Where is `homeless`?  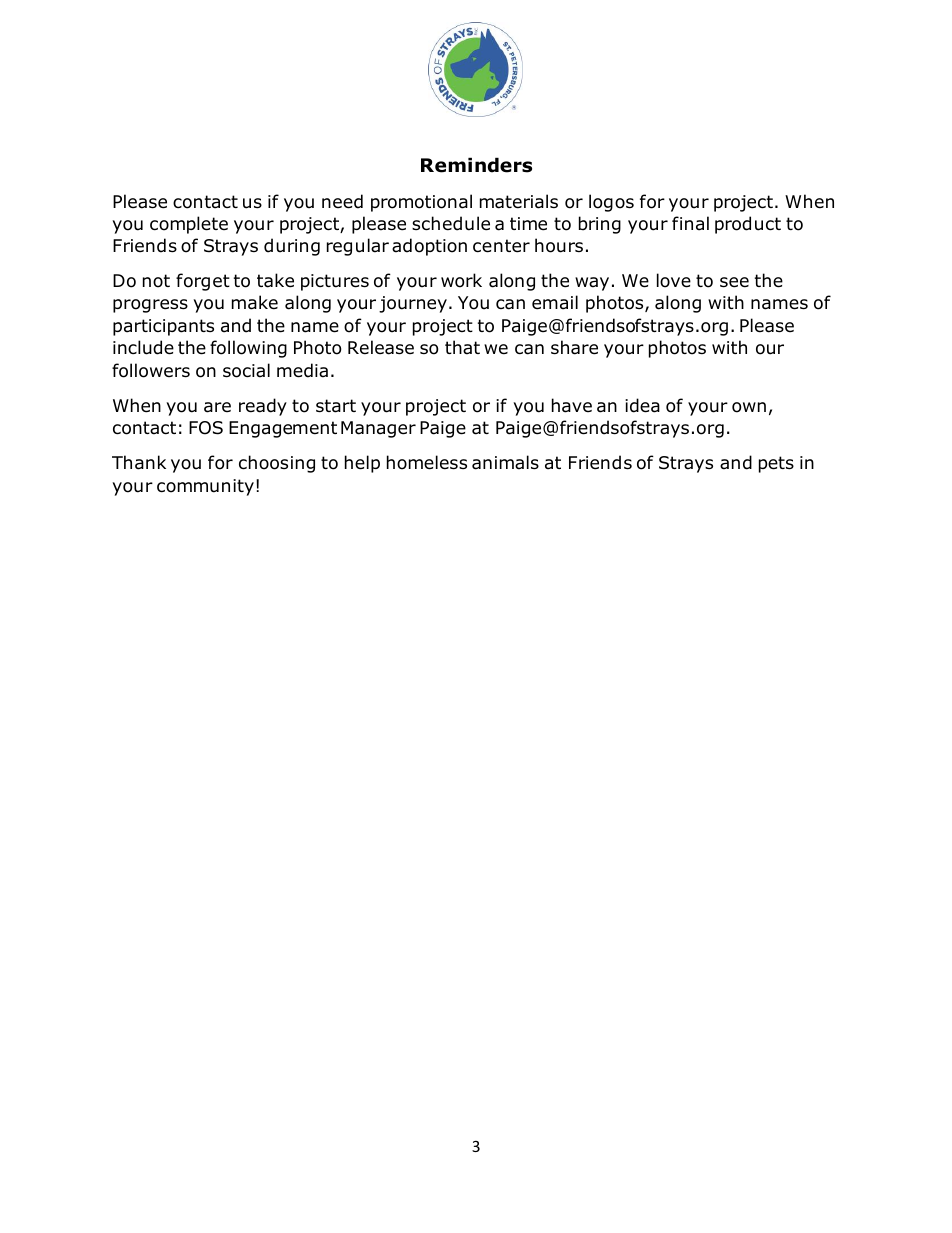 homeless is located at coordinates (427, 462).
